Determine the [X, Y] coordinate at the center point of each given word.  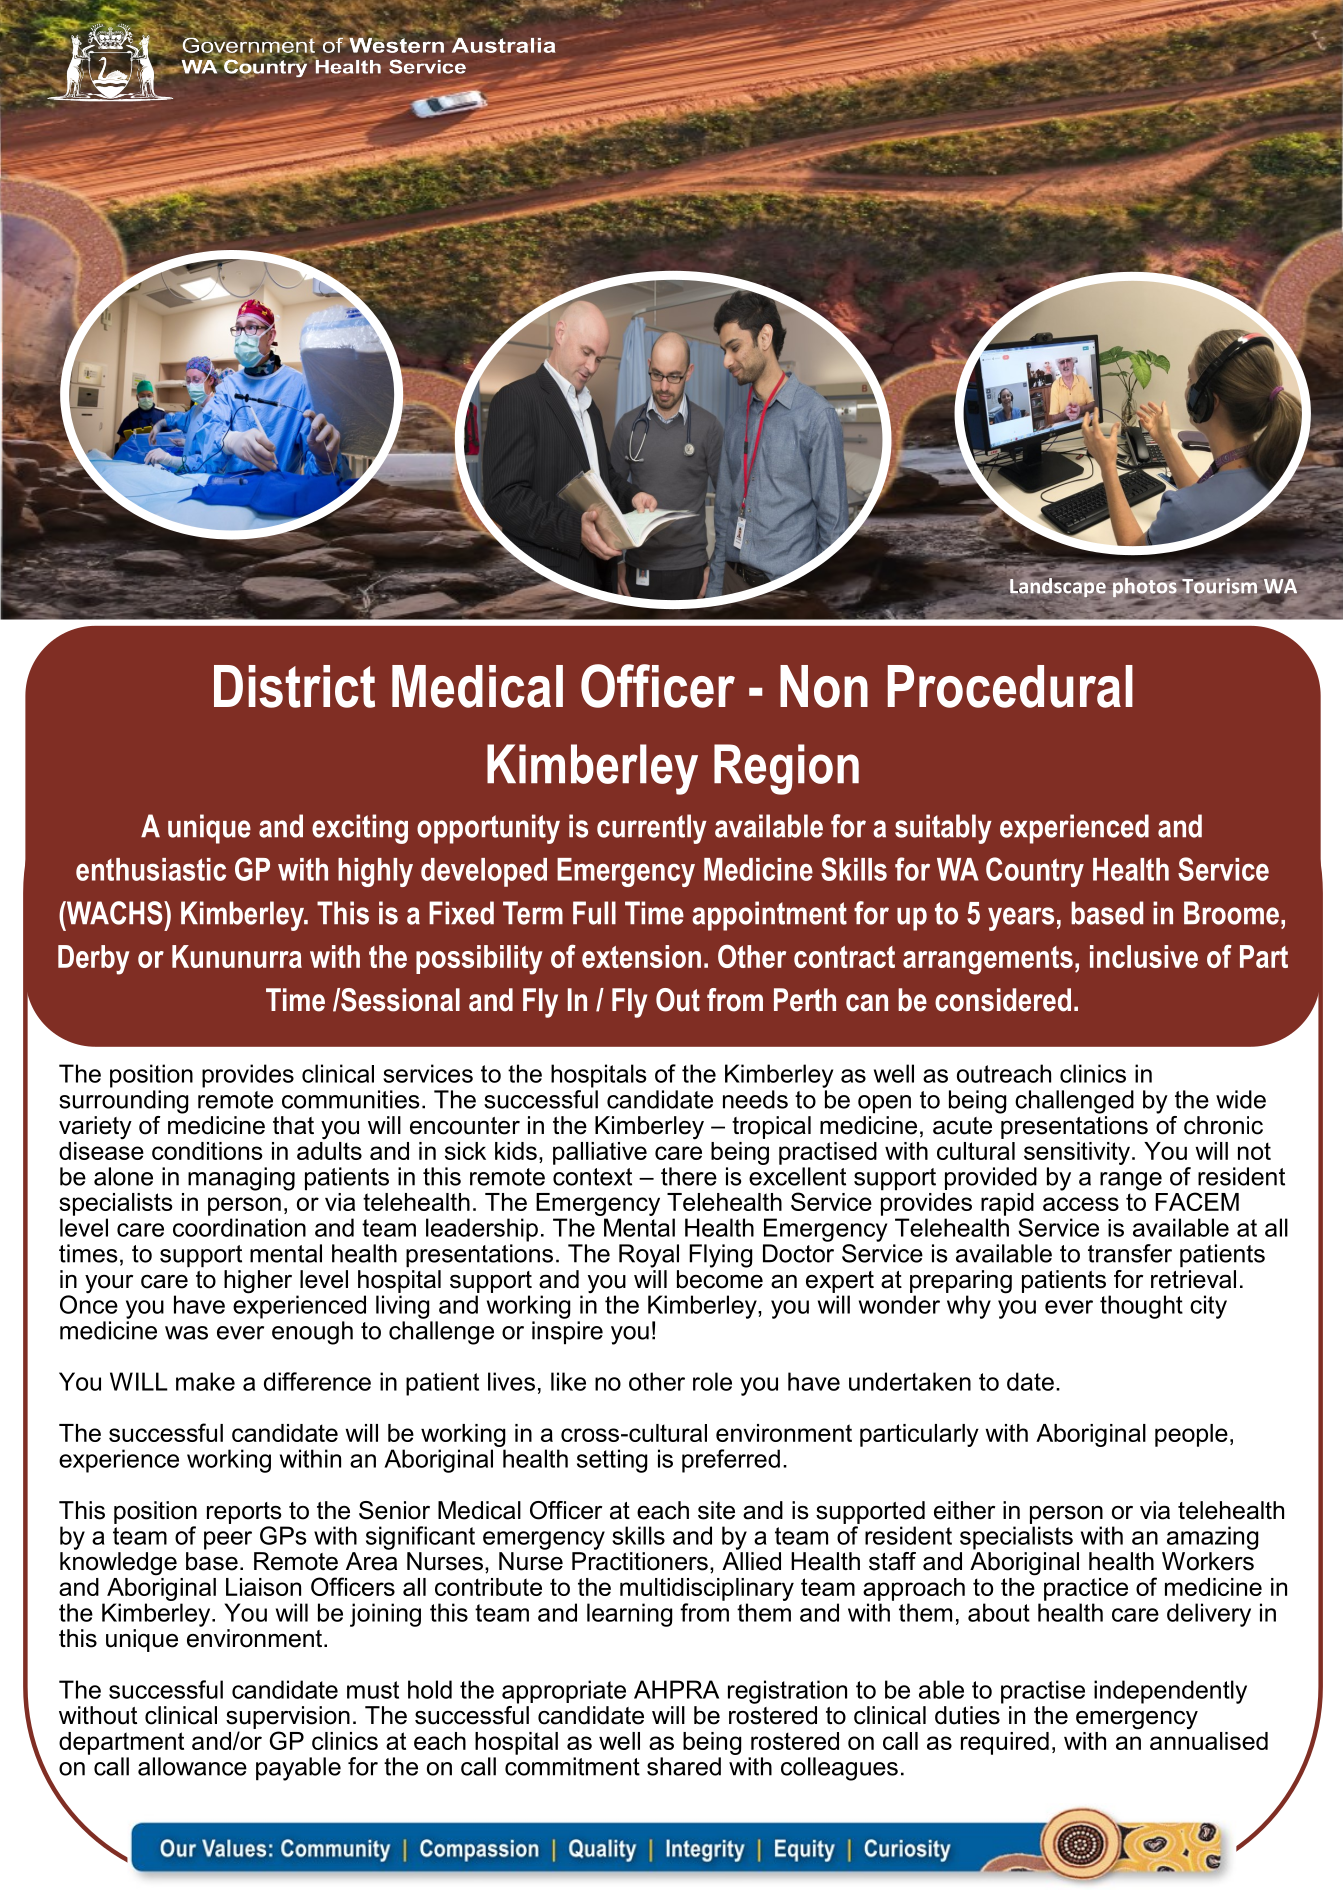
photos [1145, 587]
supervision [288, 1717]
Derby [94, 960]
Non [824, 686]
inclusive [1144, 956]
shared [684, 1766]
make [205, 1381]
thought [1141, 1307]
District [294, 686]
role [712, 1381]
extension [641, 956]
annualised [1209, 1739]
